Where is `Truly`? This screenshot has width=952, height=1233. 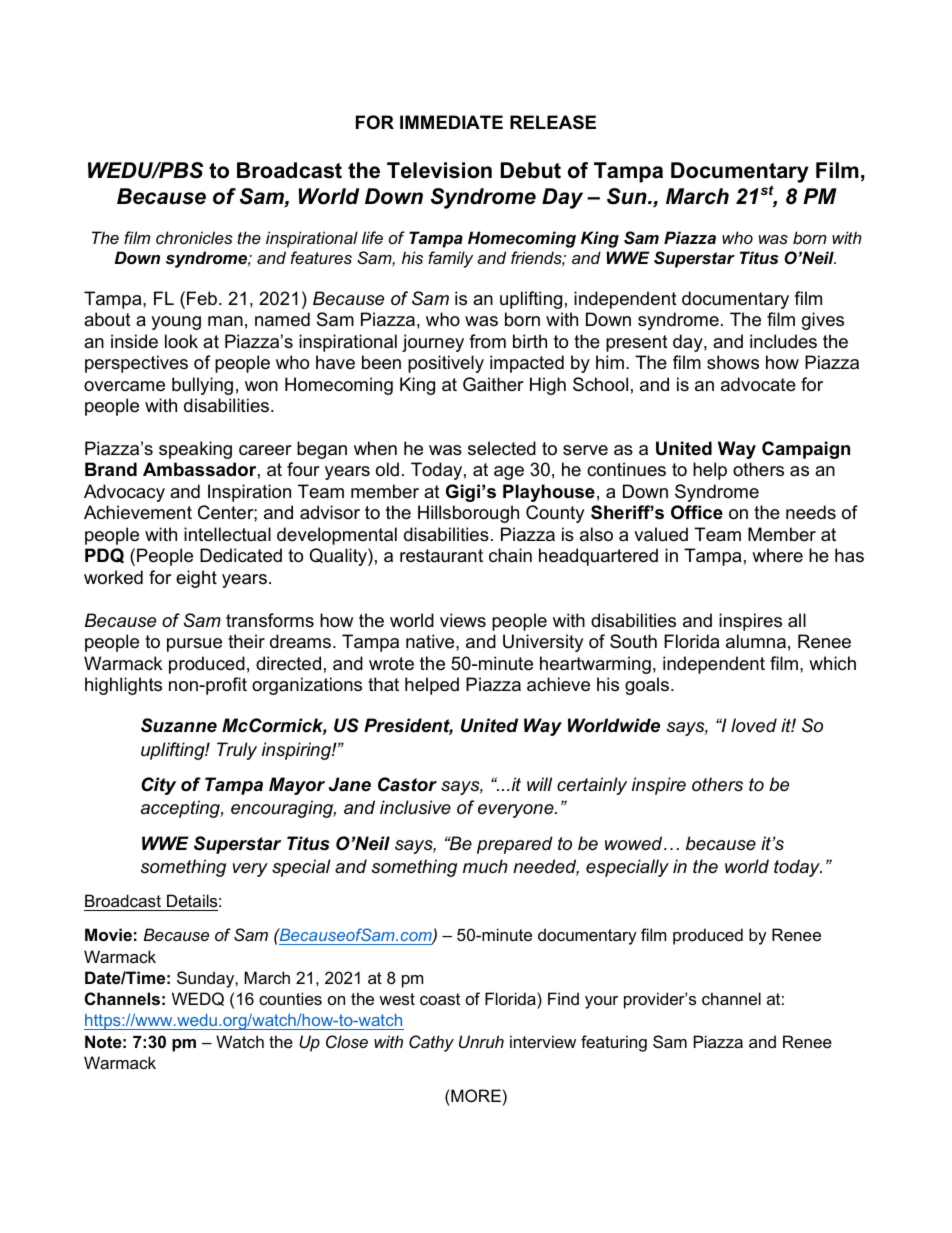
Truly is located at coordinates (237, 751).
